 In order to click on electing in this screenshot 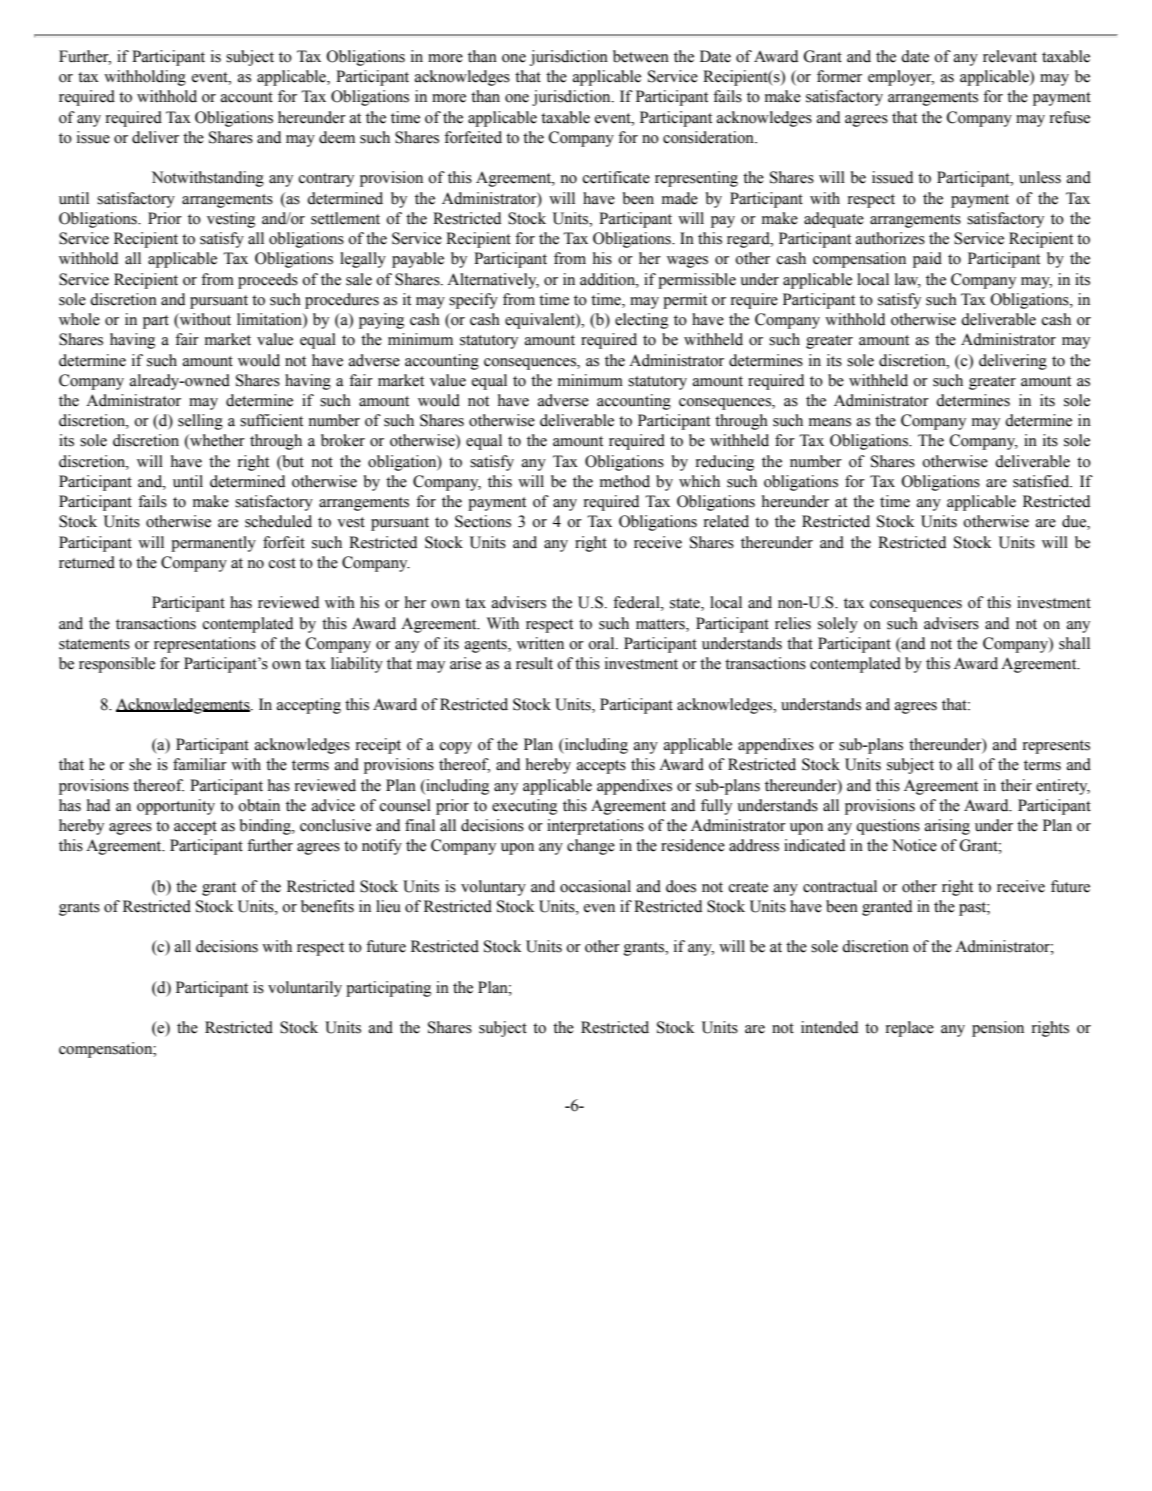, I will do `click(641, 321)`.
